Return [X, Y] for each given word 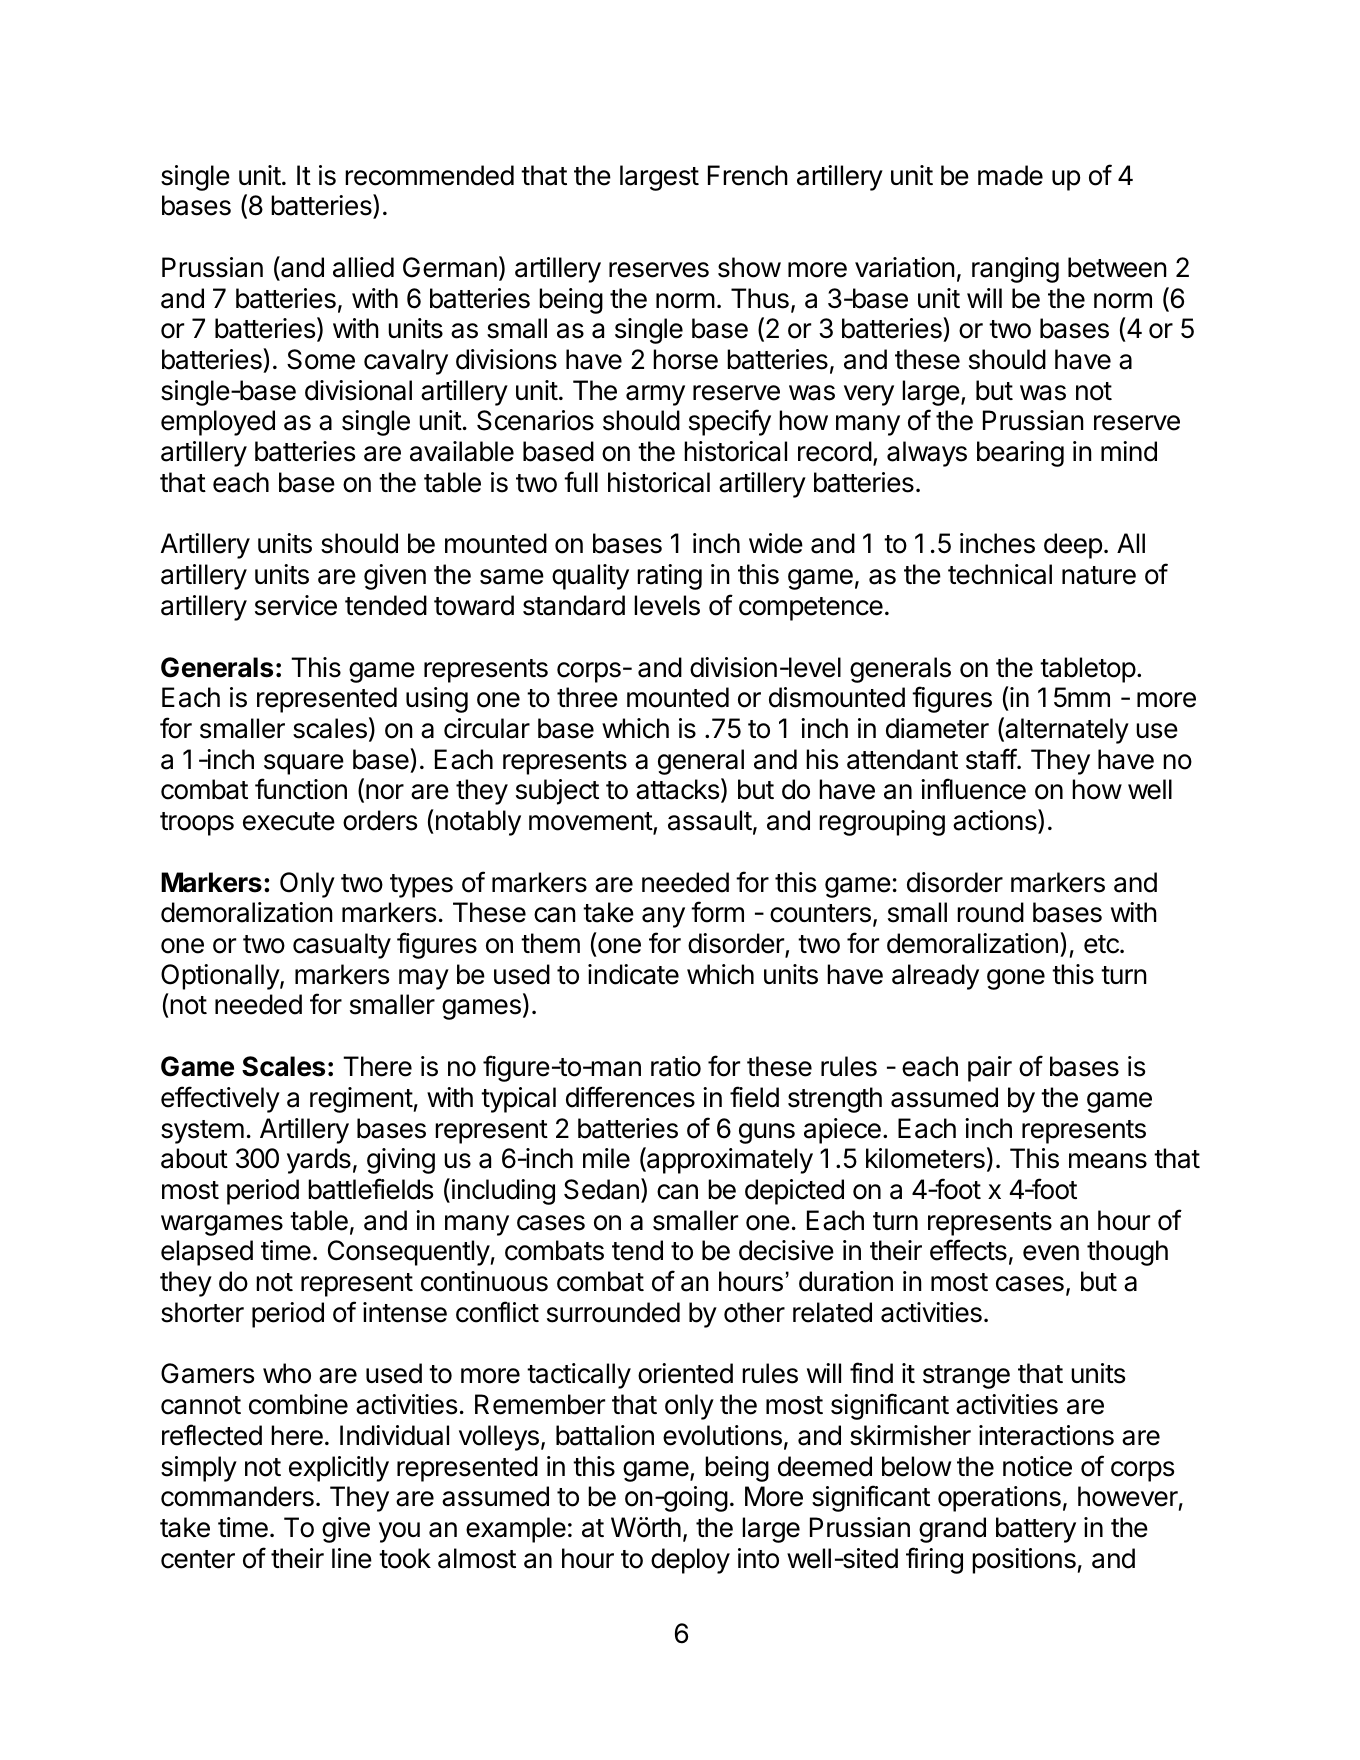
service [296, 605]
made [1010, 175]
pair [990, 1069]
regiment [361, 1100]
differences [630, 1097]
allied [363, 267]
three [587, 697]
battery [1036, 1530]
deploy [690, 1561]
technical [1000, 574]
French [748, 175]
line [352, 1558]
